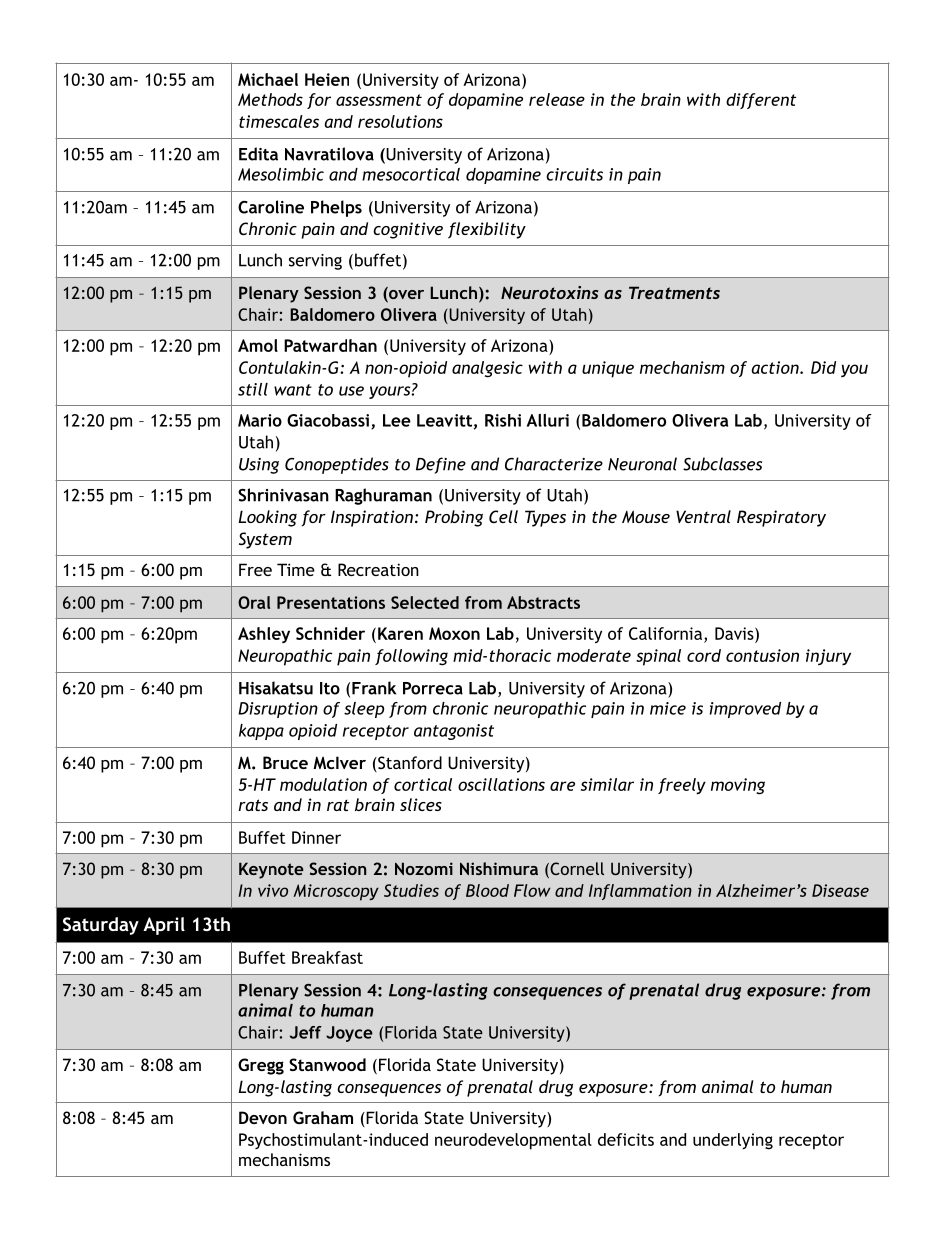 The height and width of the image is (1233, 952). Describe the element at coordinates (270, 99) in the image. I see `Methods` at that location.
